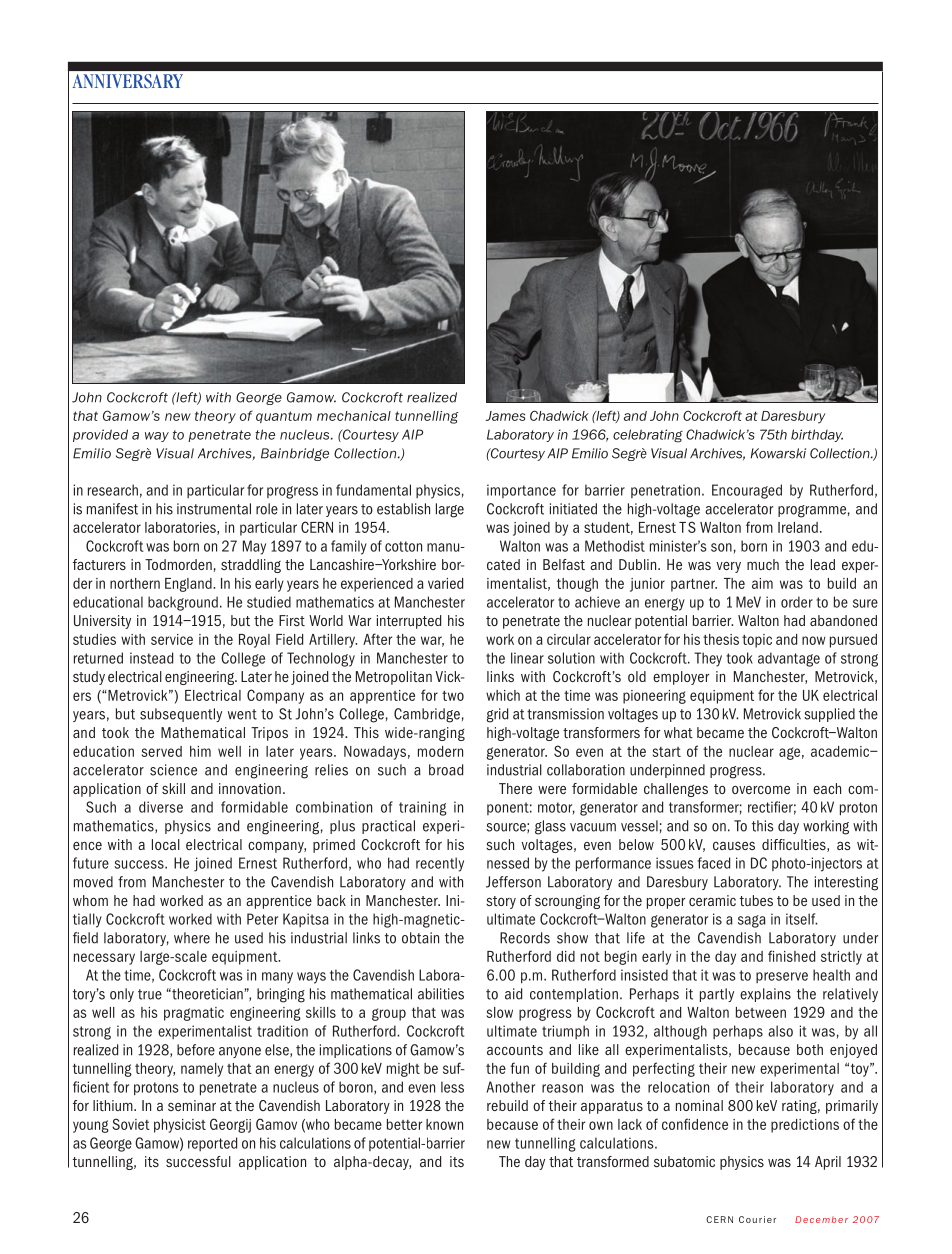 The height and width of the screenshot is (1254, 952). Describe the element at coordinates (513, 882) in the screenshot. I see `Jefferson` at that location.
